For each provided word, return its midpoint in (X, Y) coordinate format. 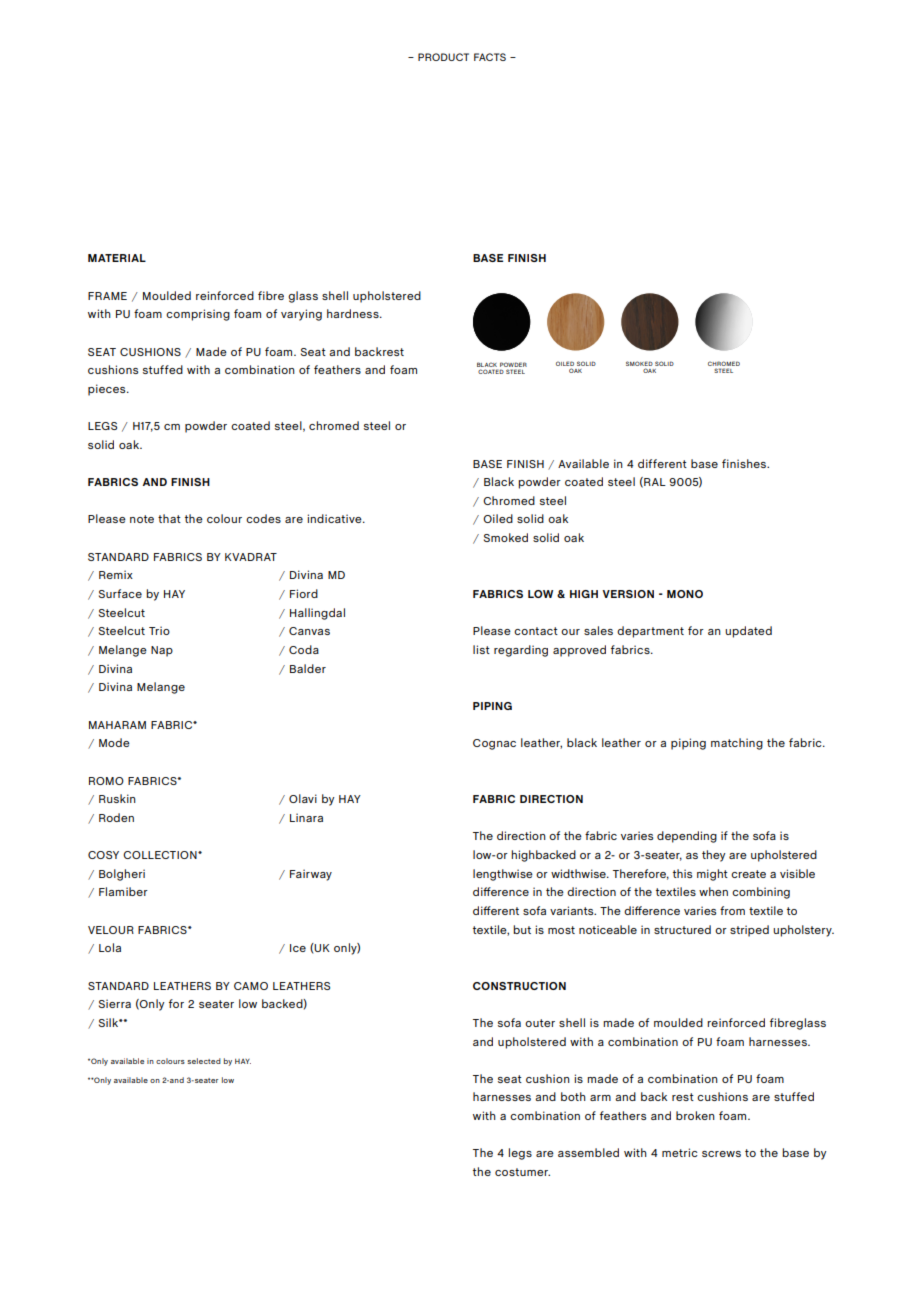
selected (204, 1061)
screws (721, 1154)
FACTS (490, 57)
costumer (522, 1172)
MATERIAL (117, 258)
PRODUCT (443, 57)
